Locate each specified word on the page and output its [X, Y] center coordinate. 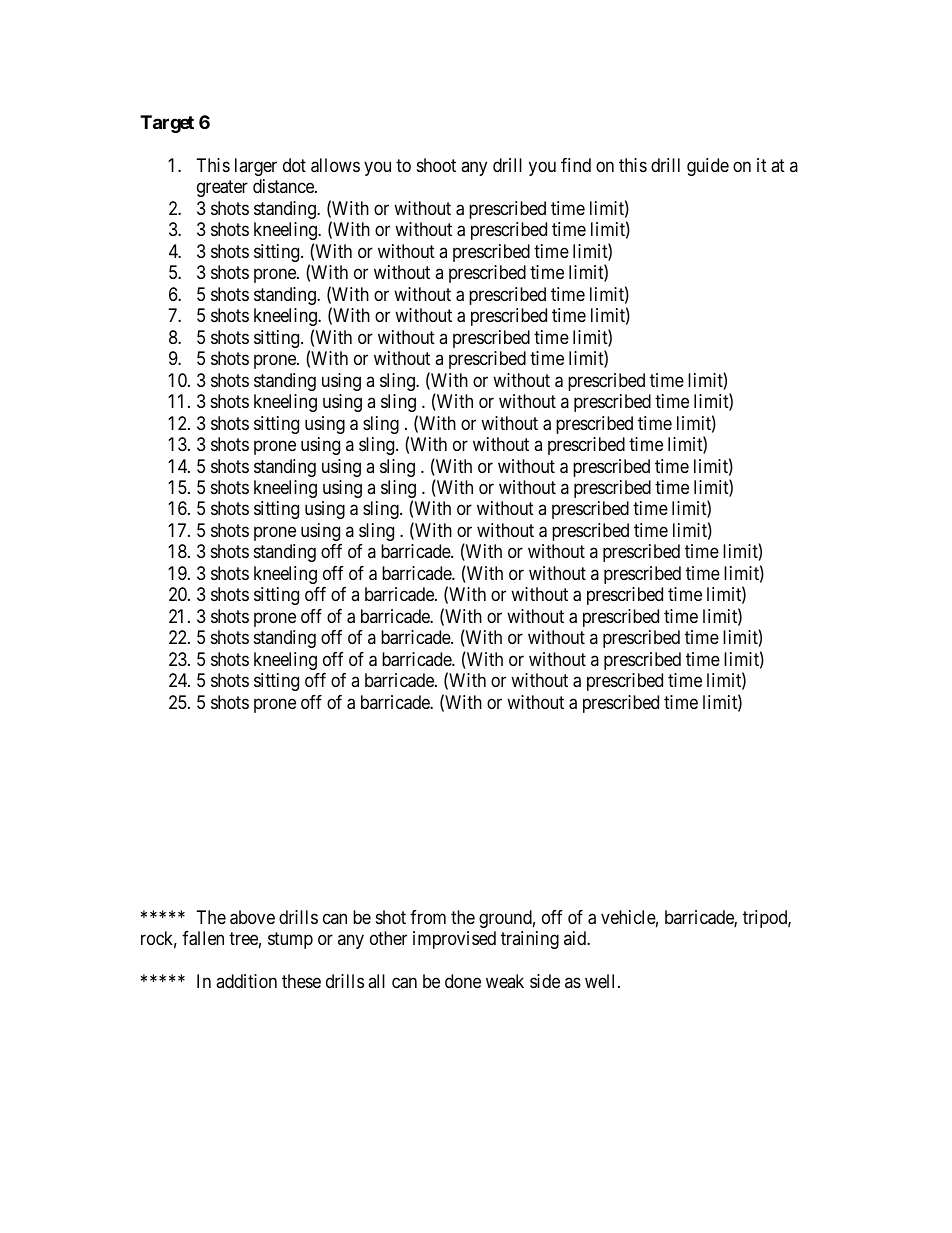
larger [256, 167]
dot [294, 165]
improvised [454, 940]
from [428, 917]
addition [246, 981]
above [252, 917]
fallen [203, 938]
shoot [436, 165]
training [530, 940]
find [576, 165]
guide [708, 167]
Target [167, 124]
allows [335, 165]
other [388, 938]
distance [284, 186]
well [602, 981]
